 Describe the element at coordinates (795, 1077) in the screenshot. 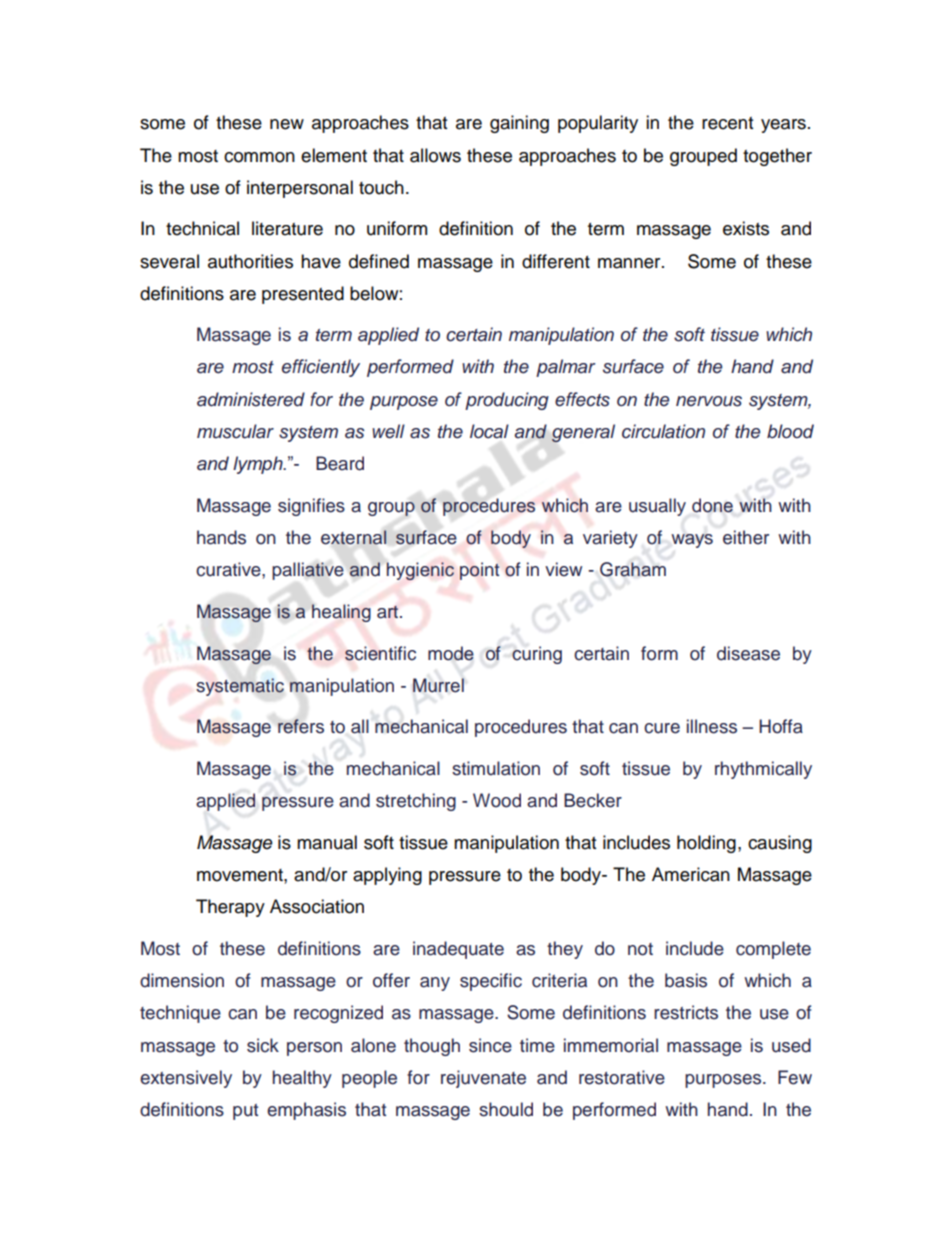

I see `Few` at that location.
